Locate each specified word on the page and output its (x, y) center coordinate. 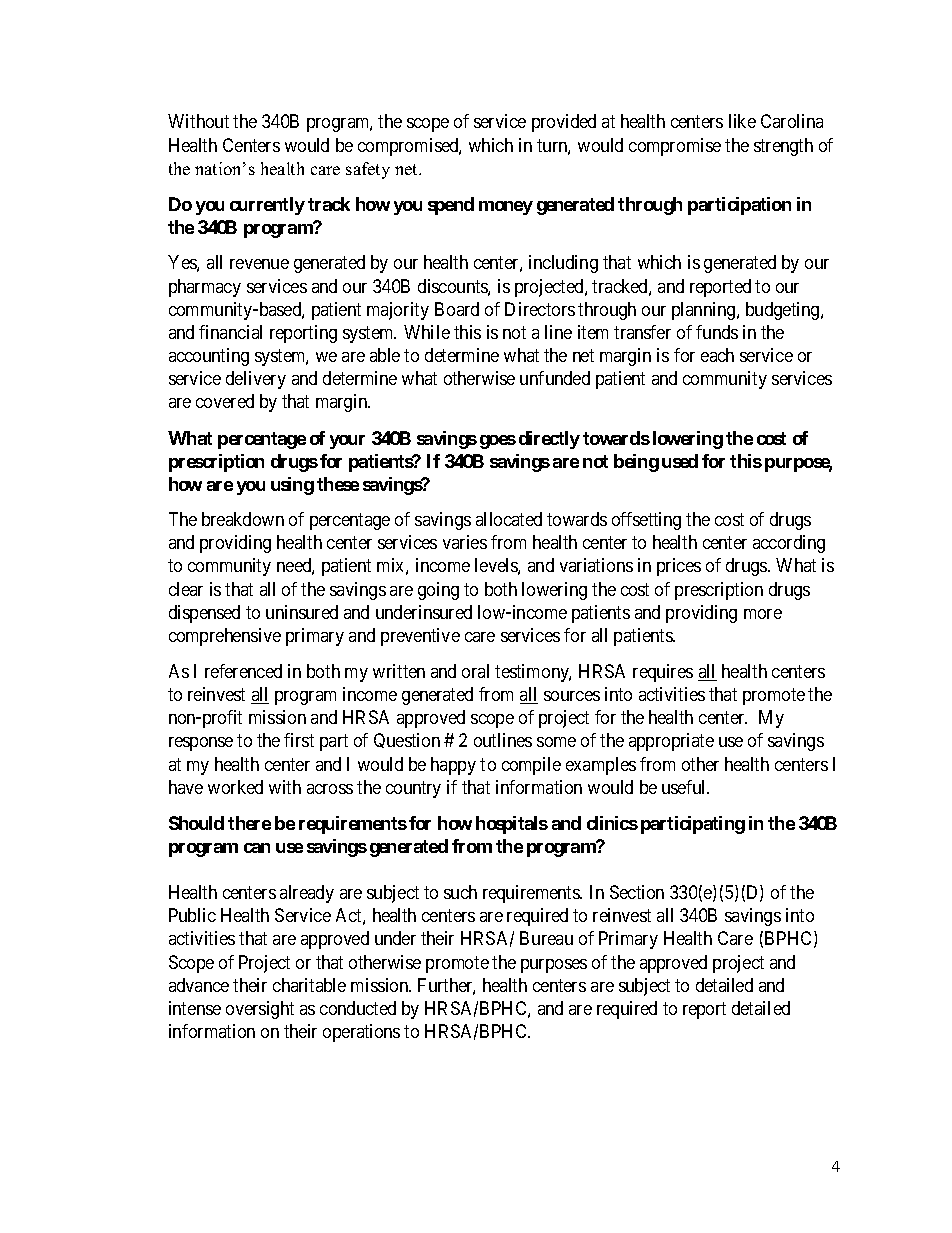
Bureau (546, 938)
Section (637, 892)
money (506, 208)
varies (465, 542)
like (742, 121)
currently (267, 206)
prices (679, 567)
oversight (260, 1010)
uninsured (302, 612)
